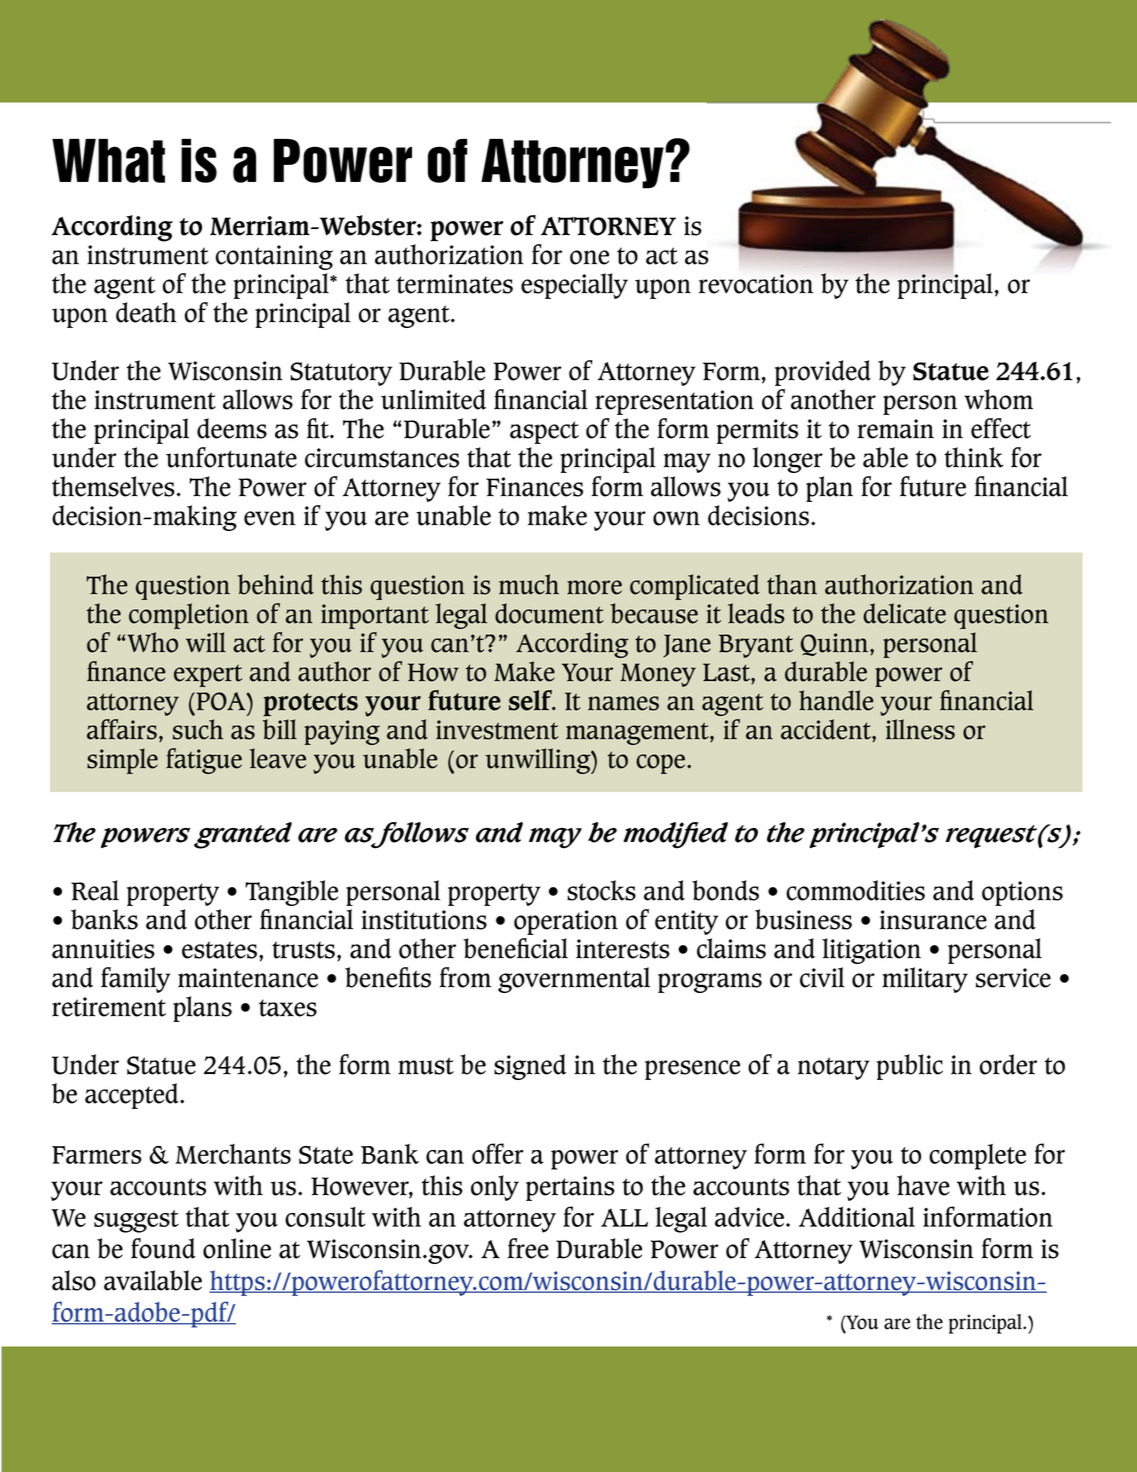  What do you see at coordinates (623, 703) in the screenshot?
I see `names` at bounding box center [623, 703].
